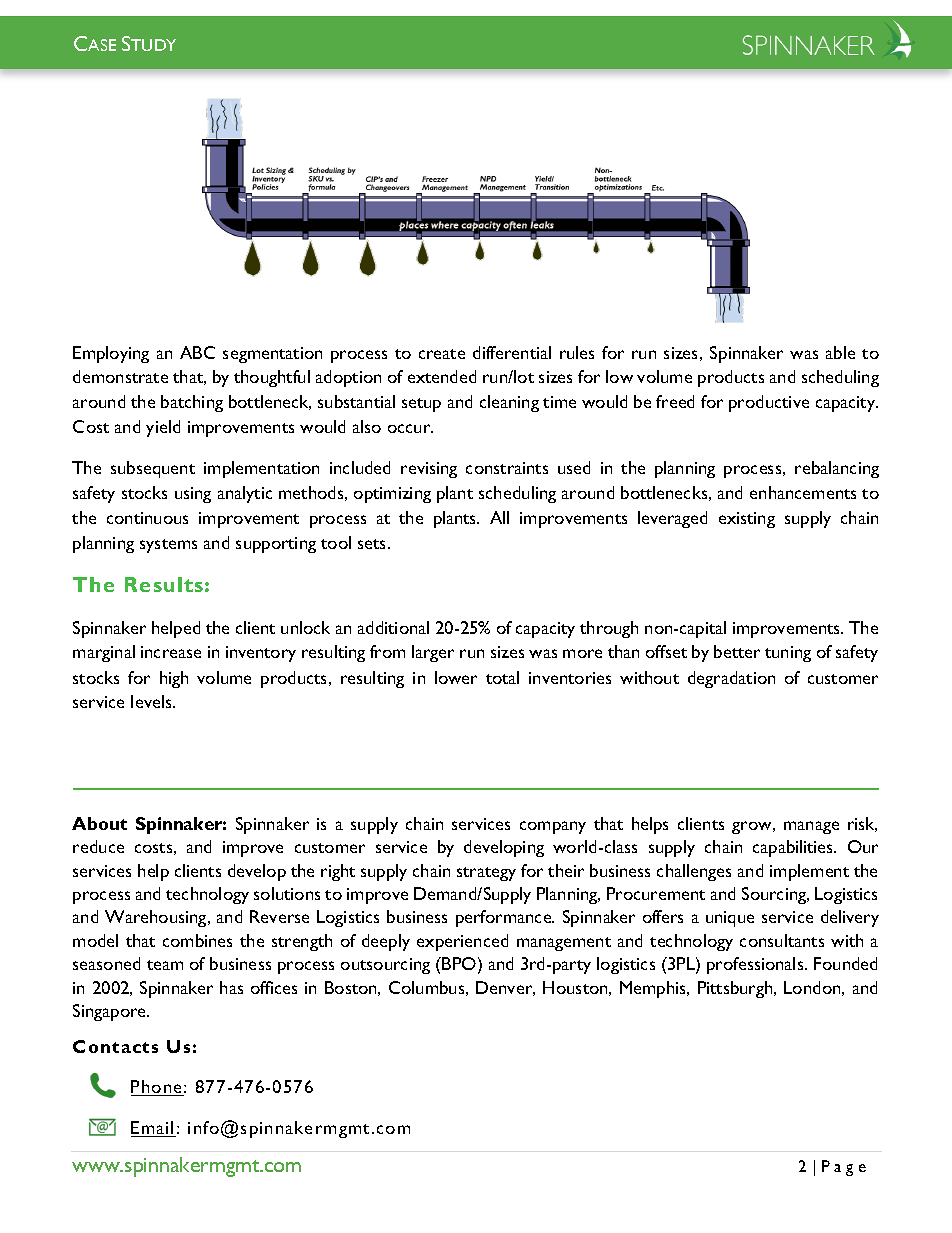 This screenshot has width=952, height=1233. Describe the element at coordinates (731, 679) in the screenshot. I see `degradation` at that location.
